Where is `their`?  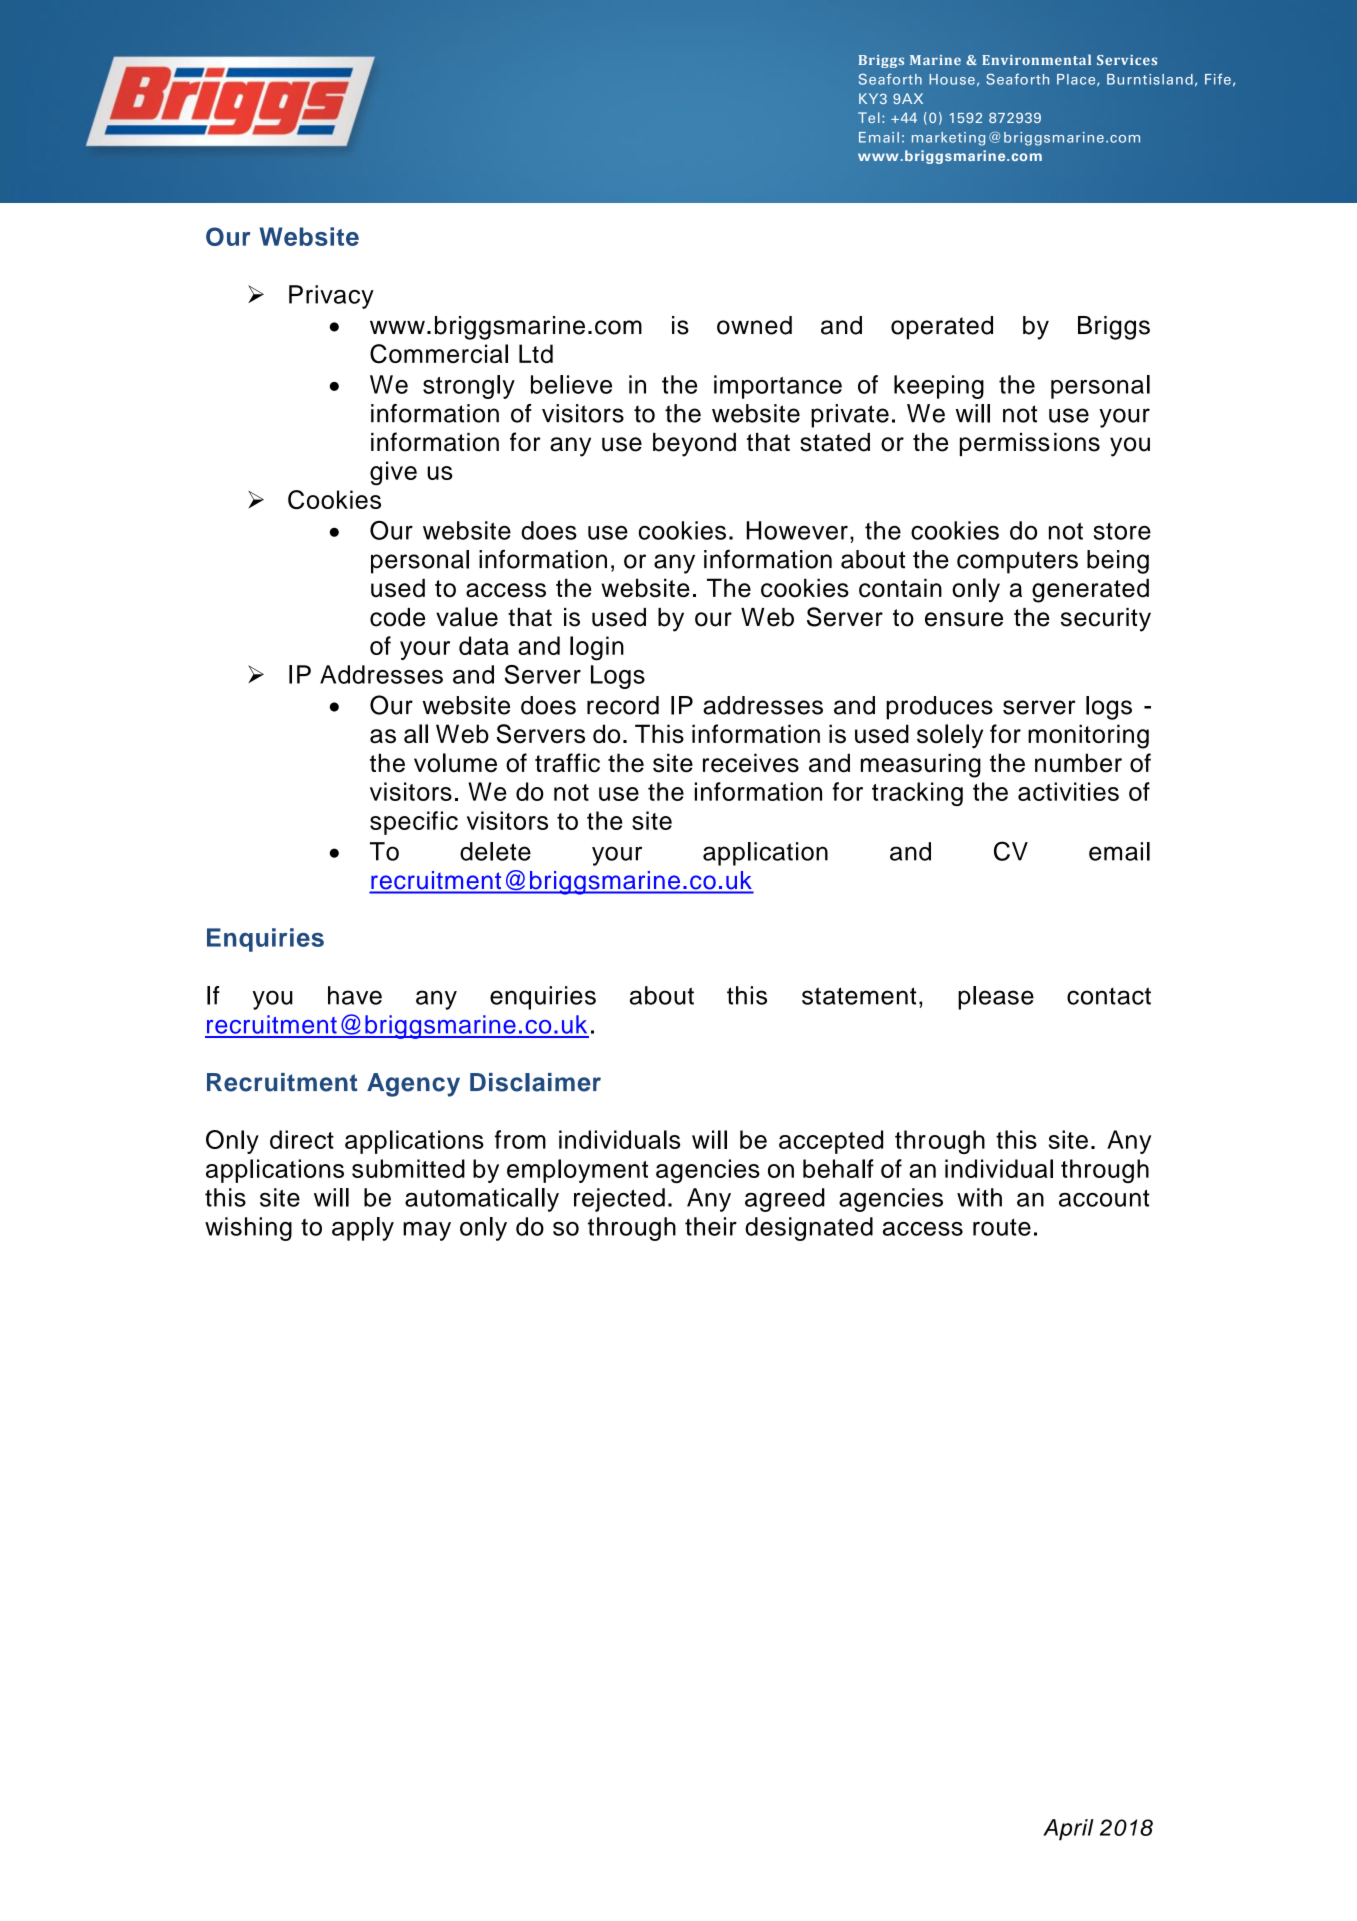 their is located at coordinates (711, 1226).
